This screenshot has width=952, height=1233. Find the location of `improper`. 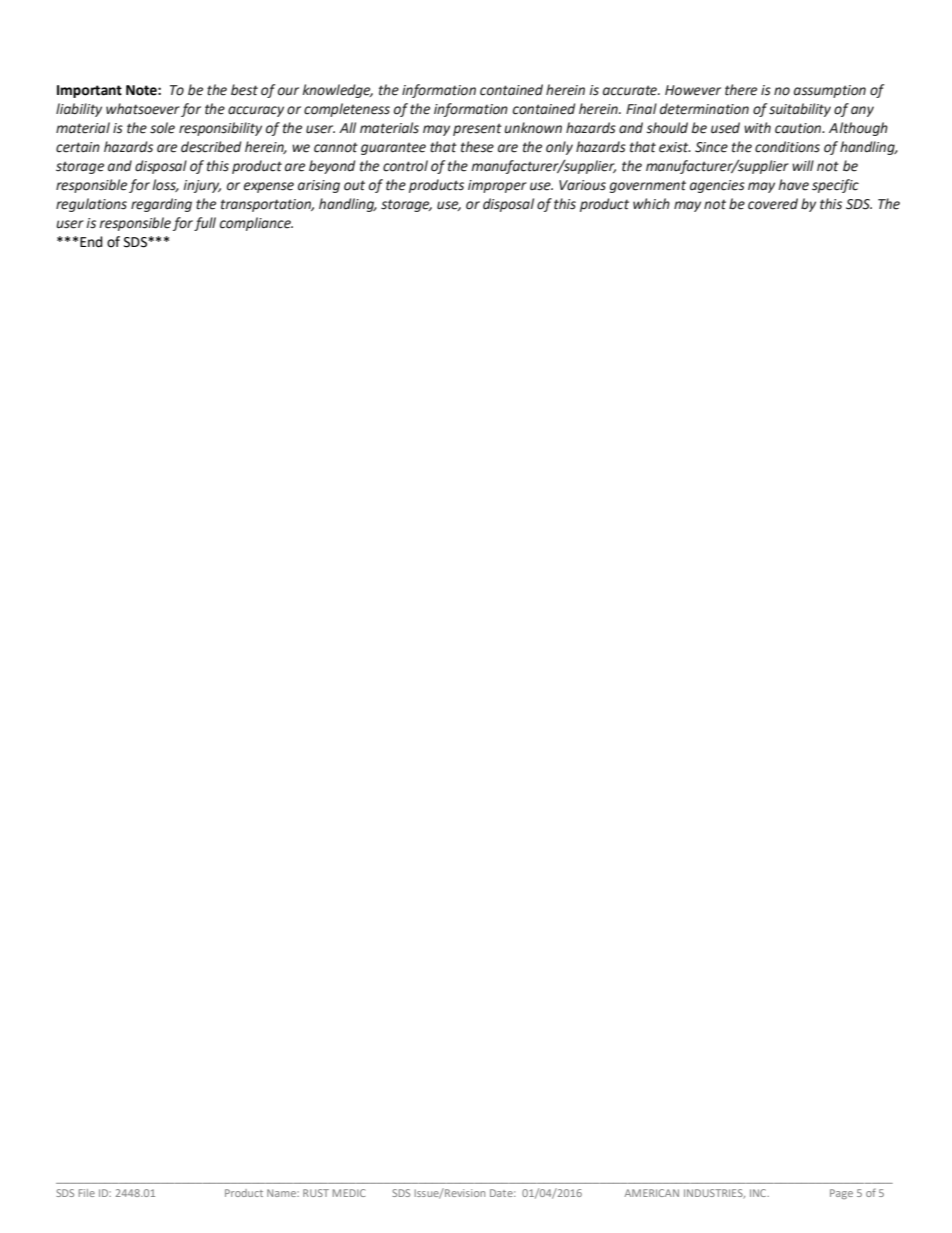

improper is located at coordinates (497, 186).
